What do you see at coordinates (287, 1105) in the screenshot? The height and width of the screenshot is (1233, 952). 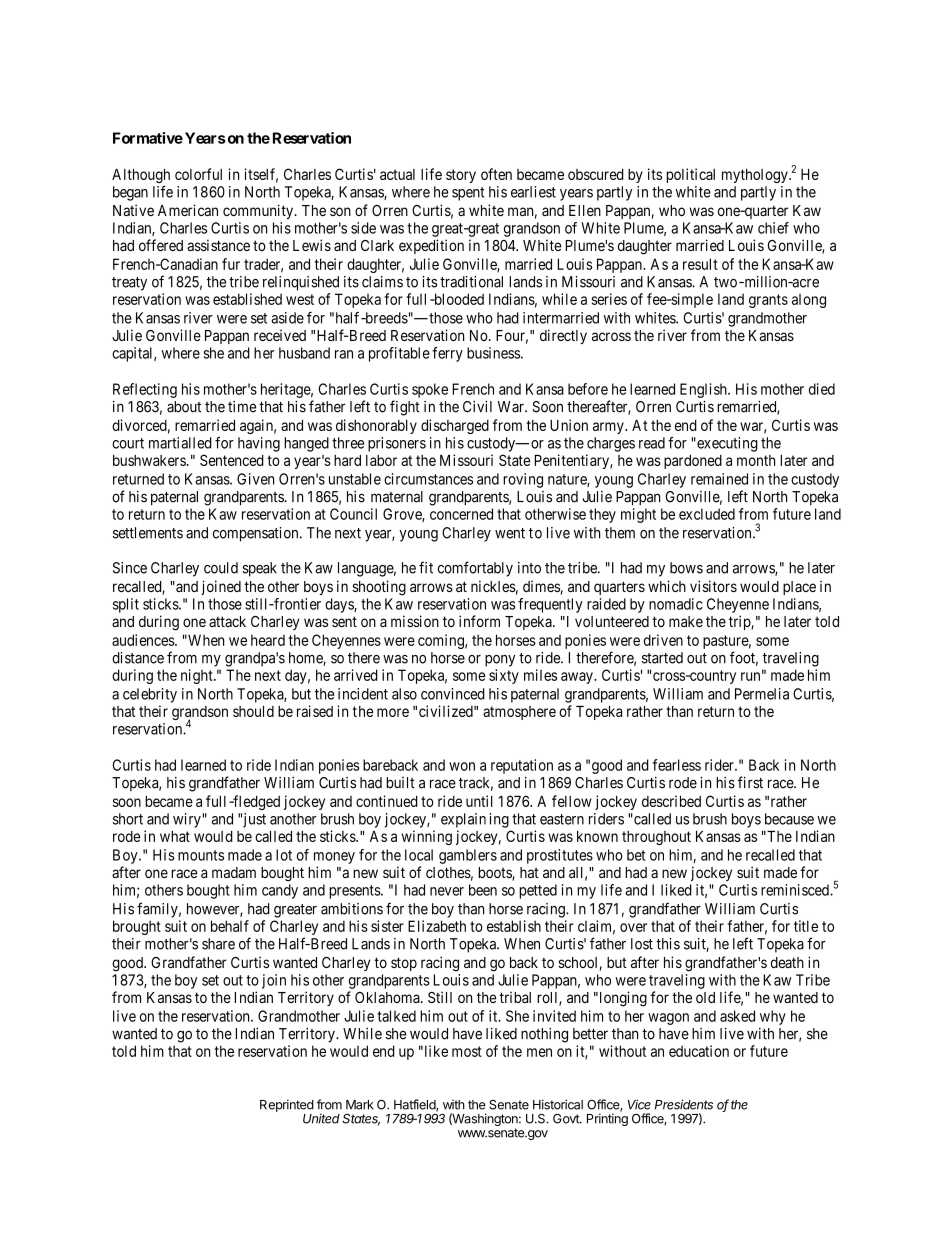 I see `Reprinted` at bounding box center [287, 1105].
